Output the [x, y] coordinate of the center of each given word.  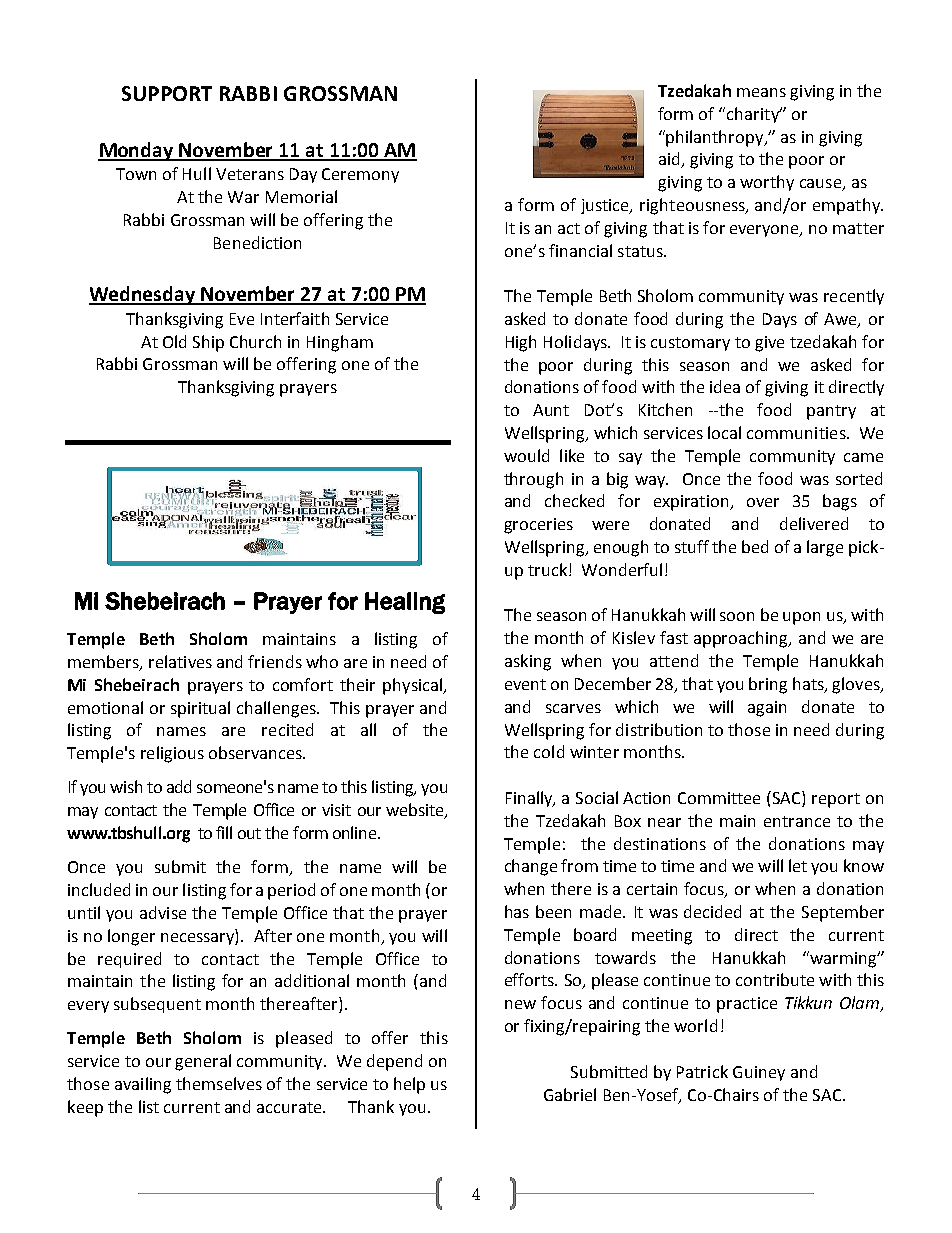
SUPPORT [167, 93]
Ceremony [360, 175]
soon [737, 616]
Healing [405, 603]
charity [754, 115]
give [769, 344]
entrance [797, 821]
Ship [208, 343]
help [409, 1085]
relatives [180, 661]
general [203, 1062]
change [531, 867]
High [521, 343]
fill [224, 832]
